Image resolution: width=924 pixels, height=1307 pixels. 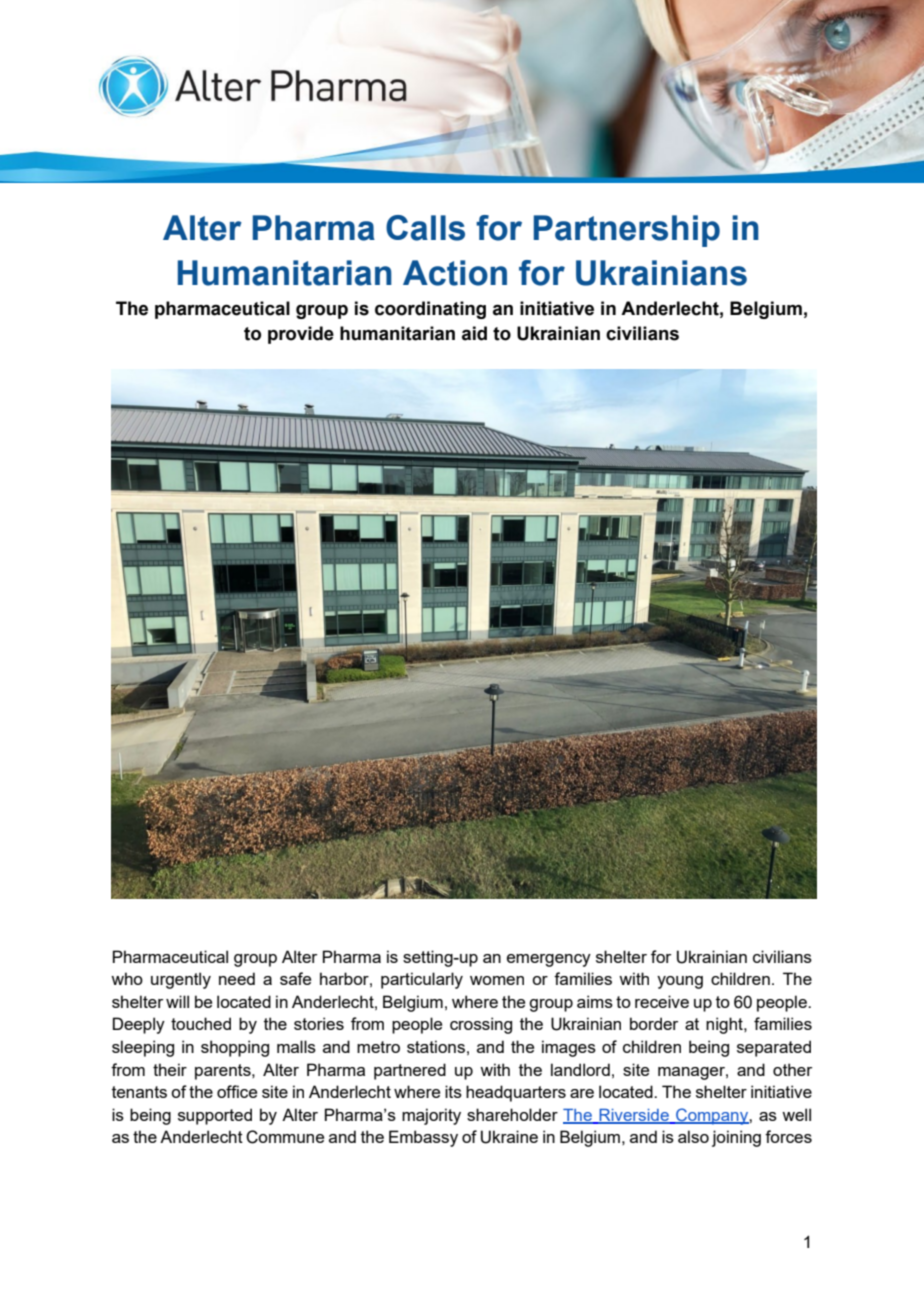 What do you see at coordinates (237, 978) in the screenshot?
I see `need` at bounding box center [237, 978].
